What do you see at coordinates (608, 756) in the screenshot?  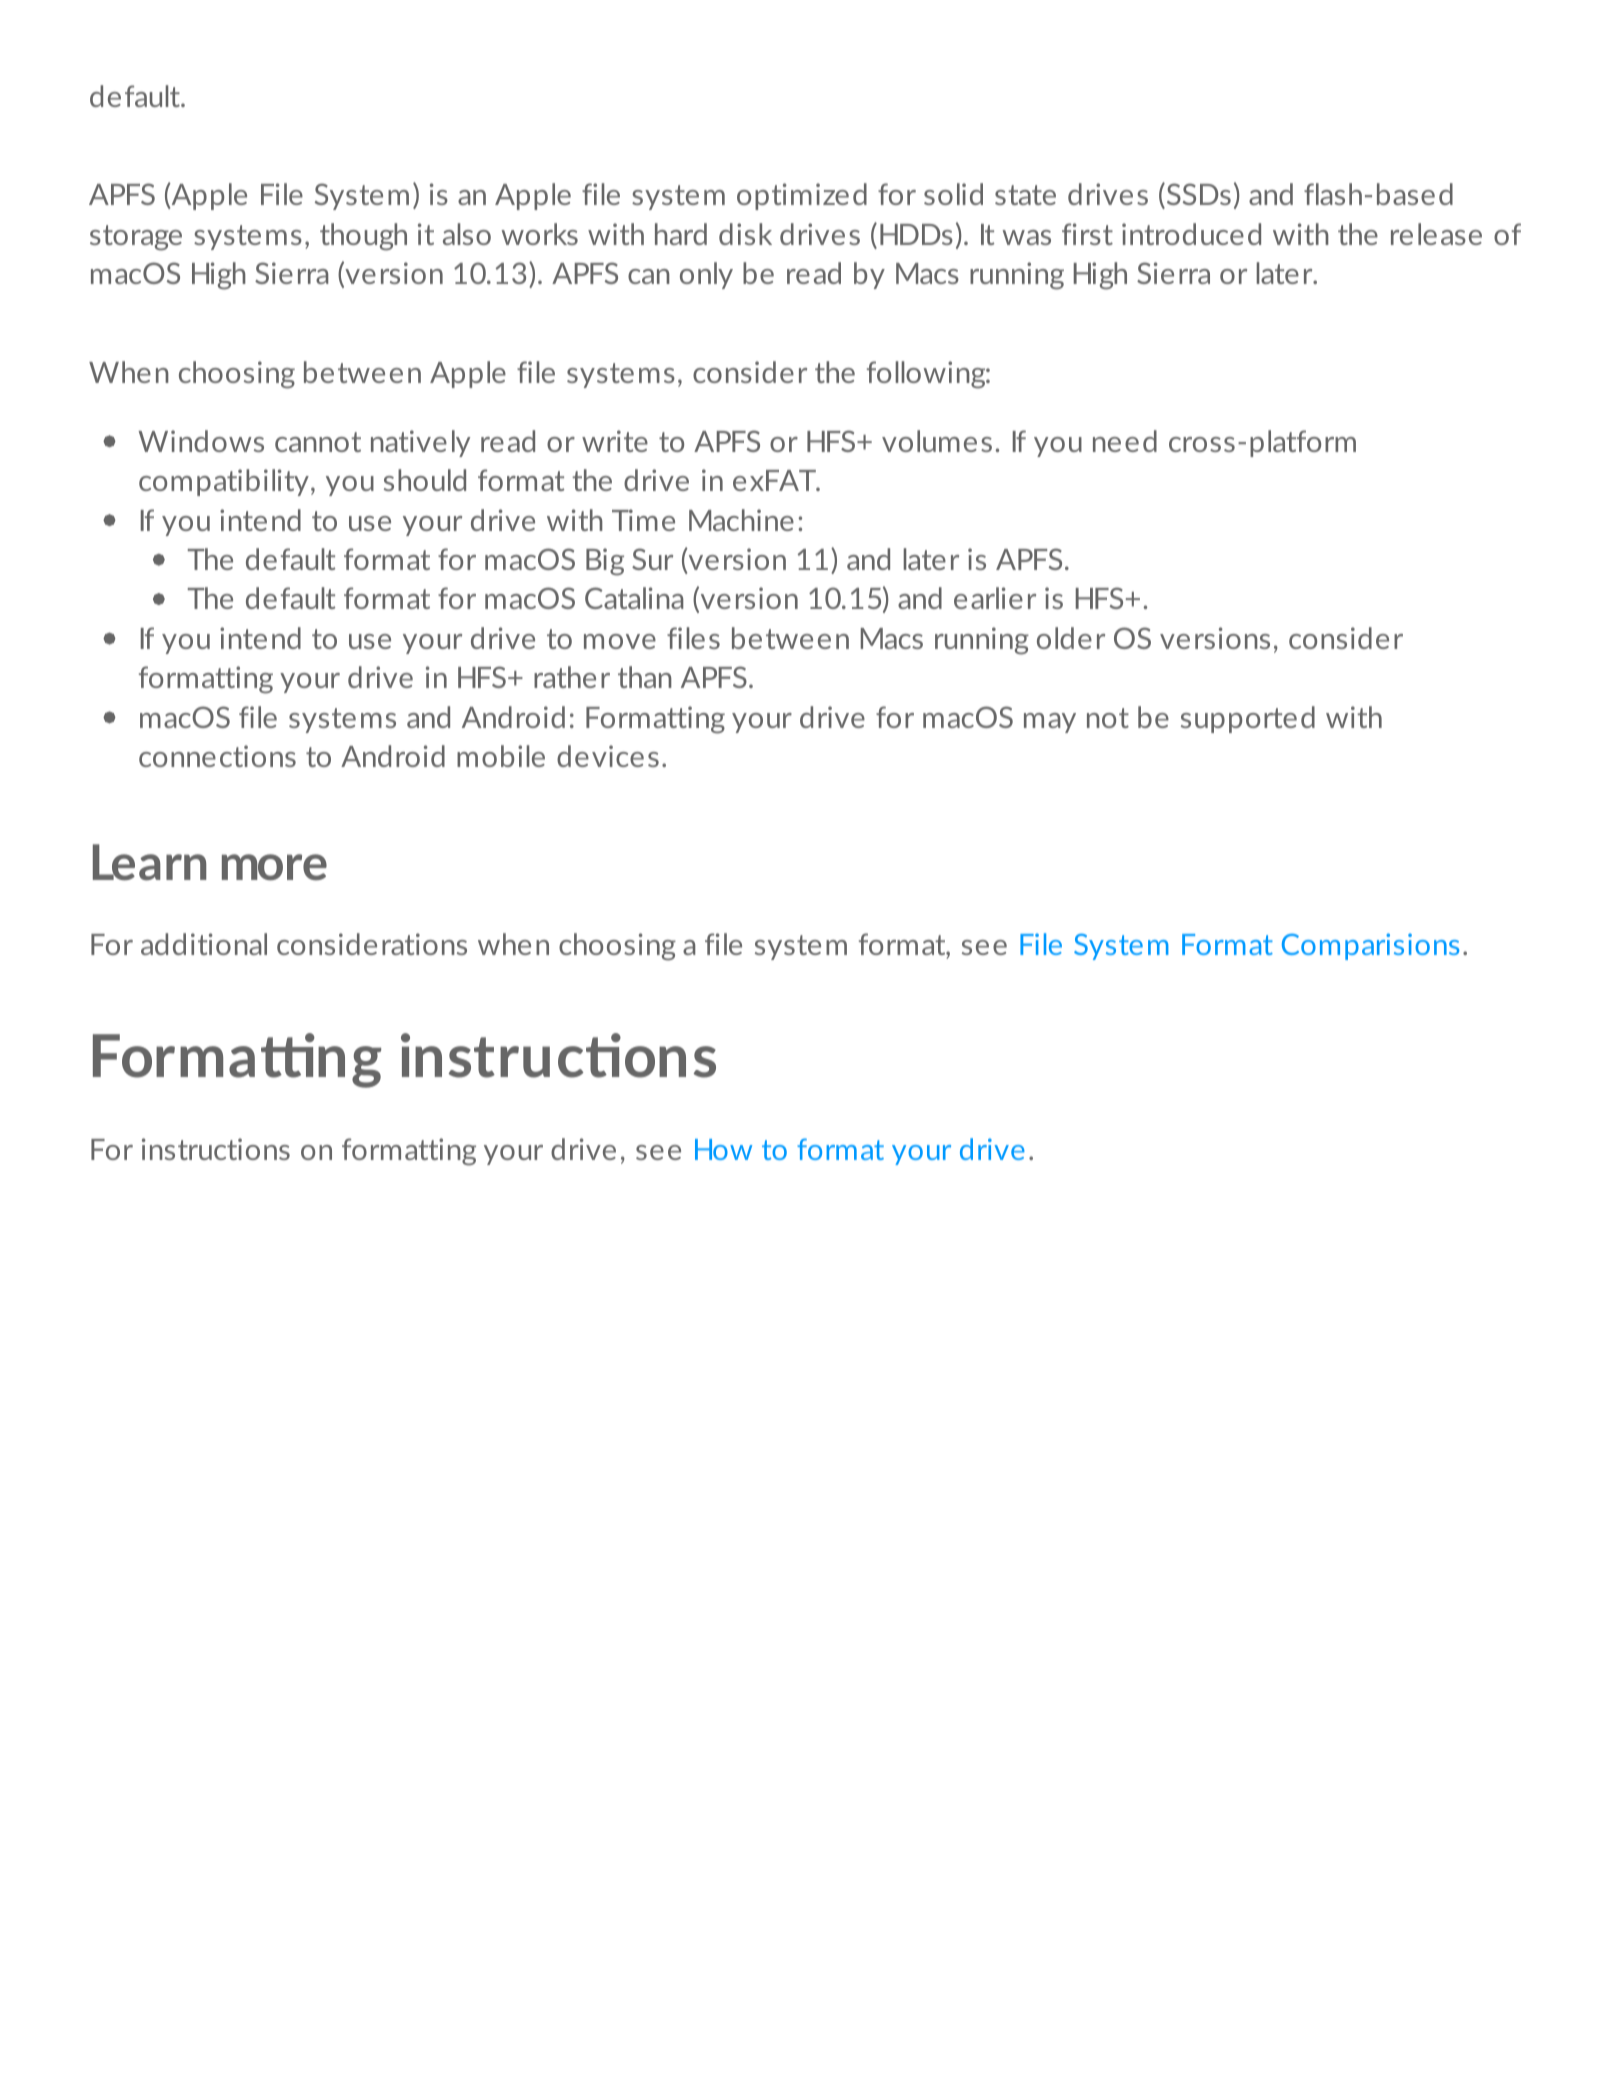 I see `devices` at bounding box center [608, 756].
